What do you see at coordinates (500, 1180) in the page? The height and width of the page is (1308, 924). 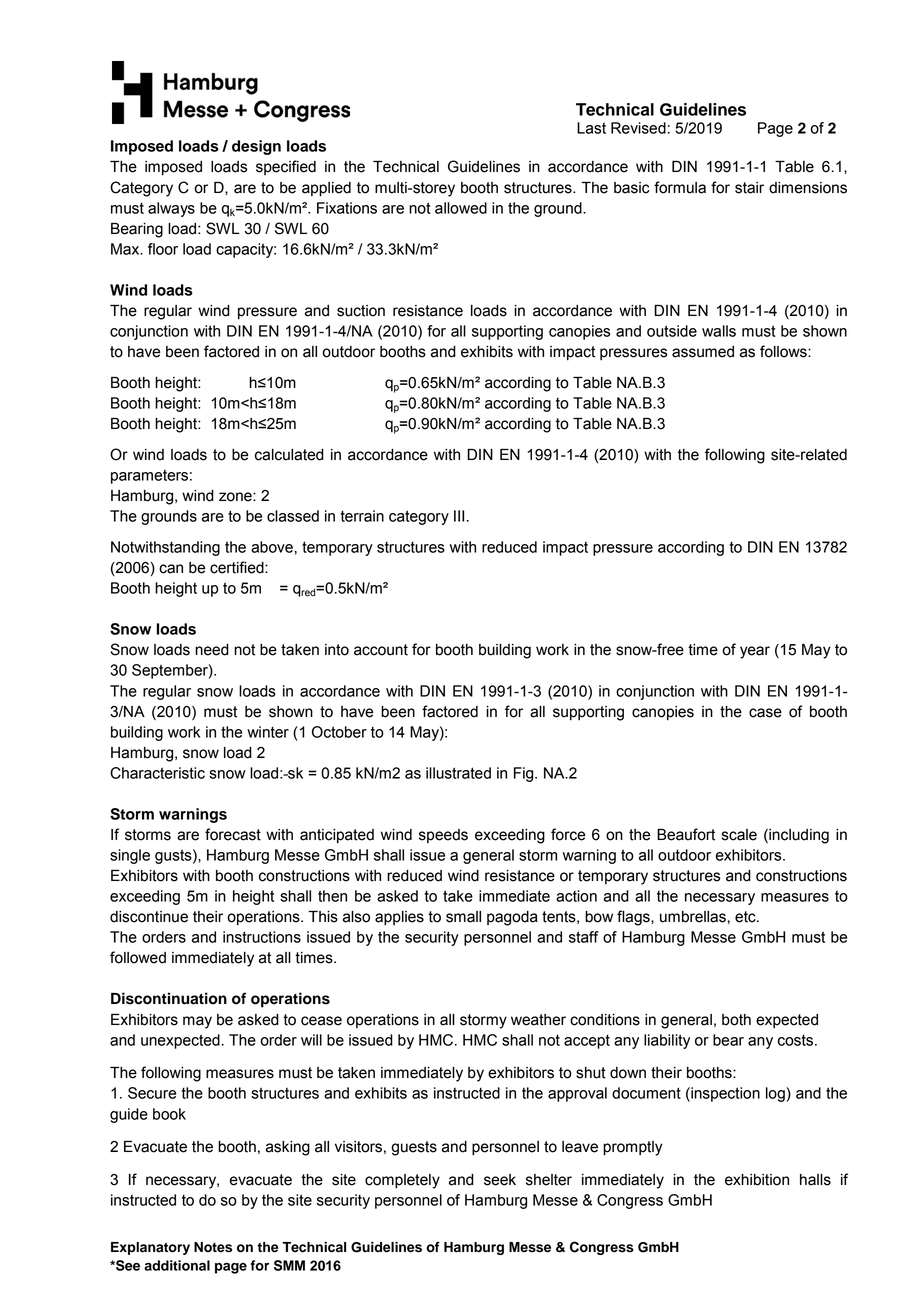 I see `seek` at bounding box center [500, 1180].
